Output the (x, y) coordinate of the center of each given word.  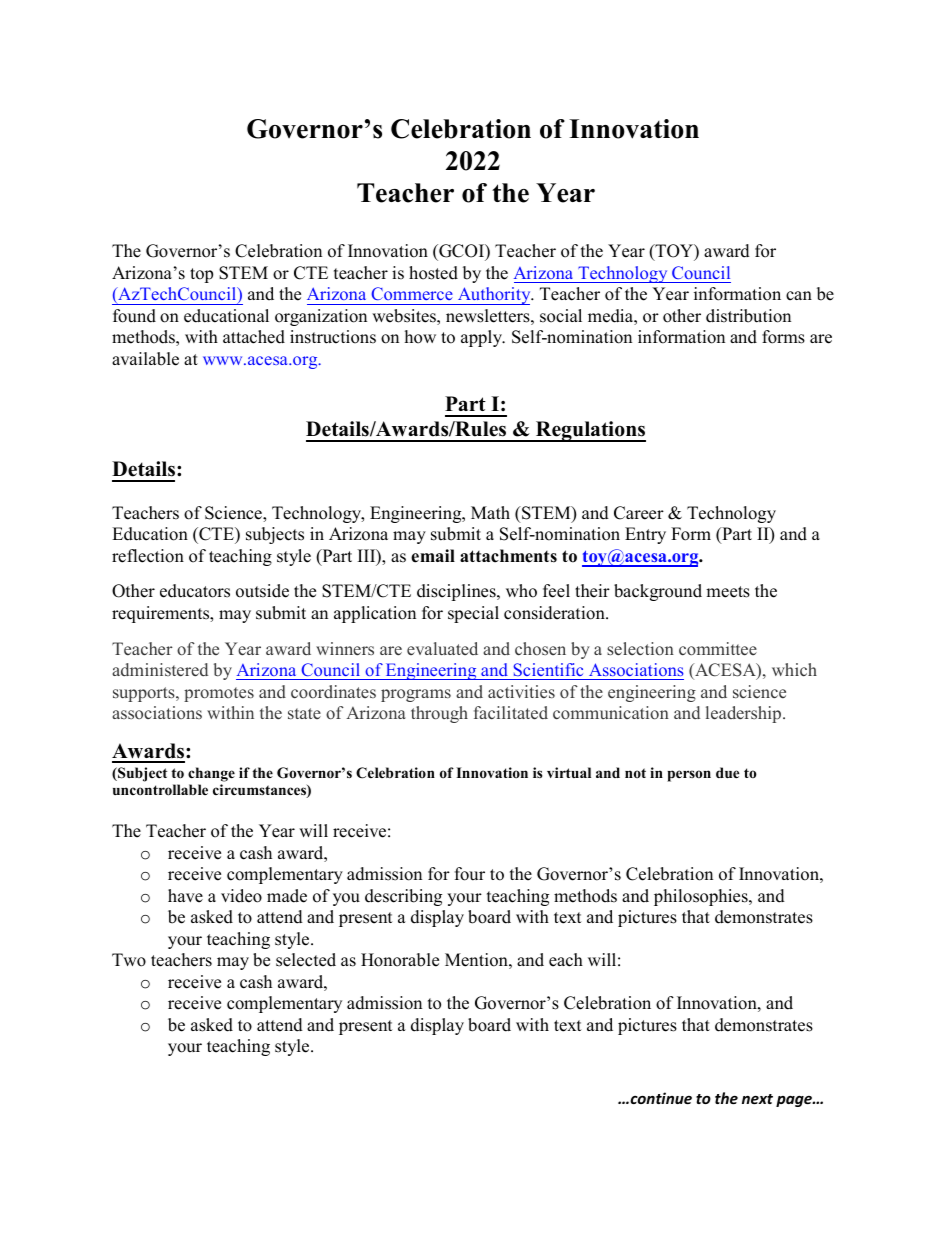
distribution (748, 316)
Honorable (400, 960)
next (757, 1099)
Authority (494, 296)
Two (129, 960)
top (201, 275)
